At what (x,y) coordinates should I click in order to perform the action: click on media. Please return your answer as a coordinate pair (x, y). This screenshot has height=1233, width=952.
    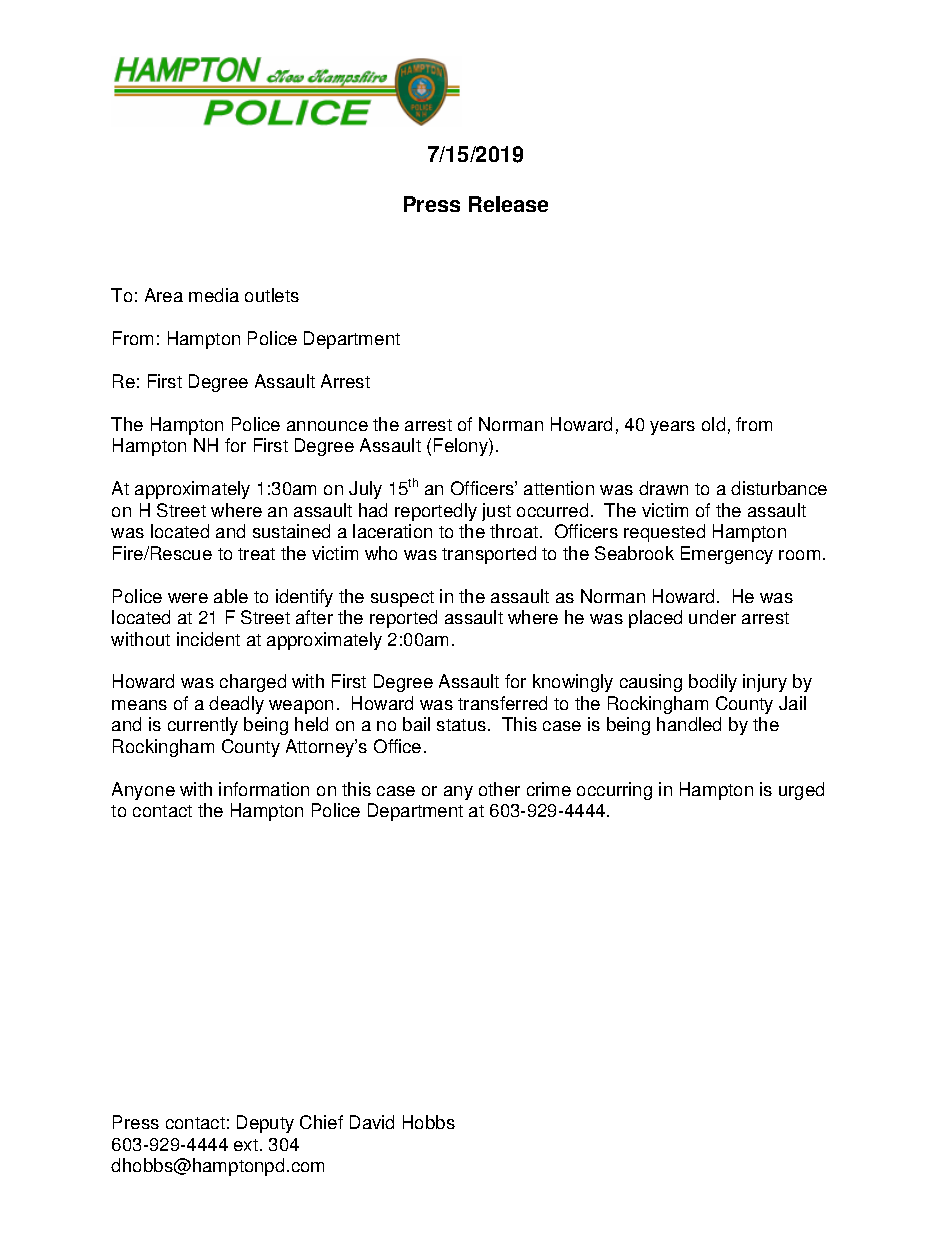
    Looking at the image, I should click on (214, 295).
